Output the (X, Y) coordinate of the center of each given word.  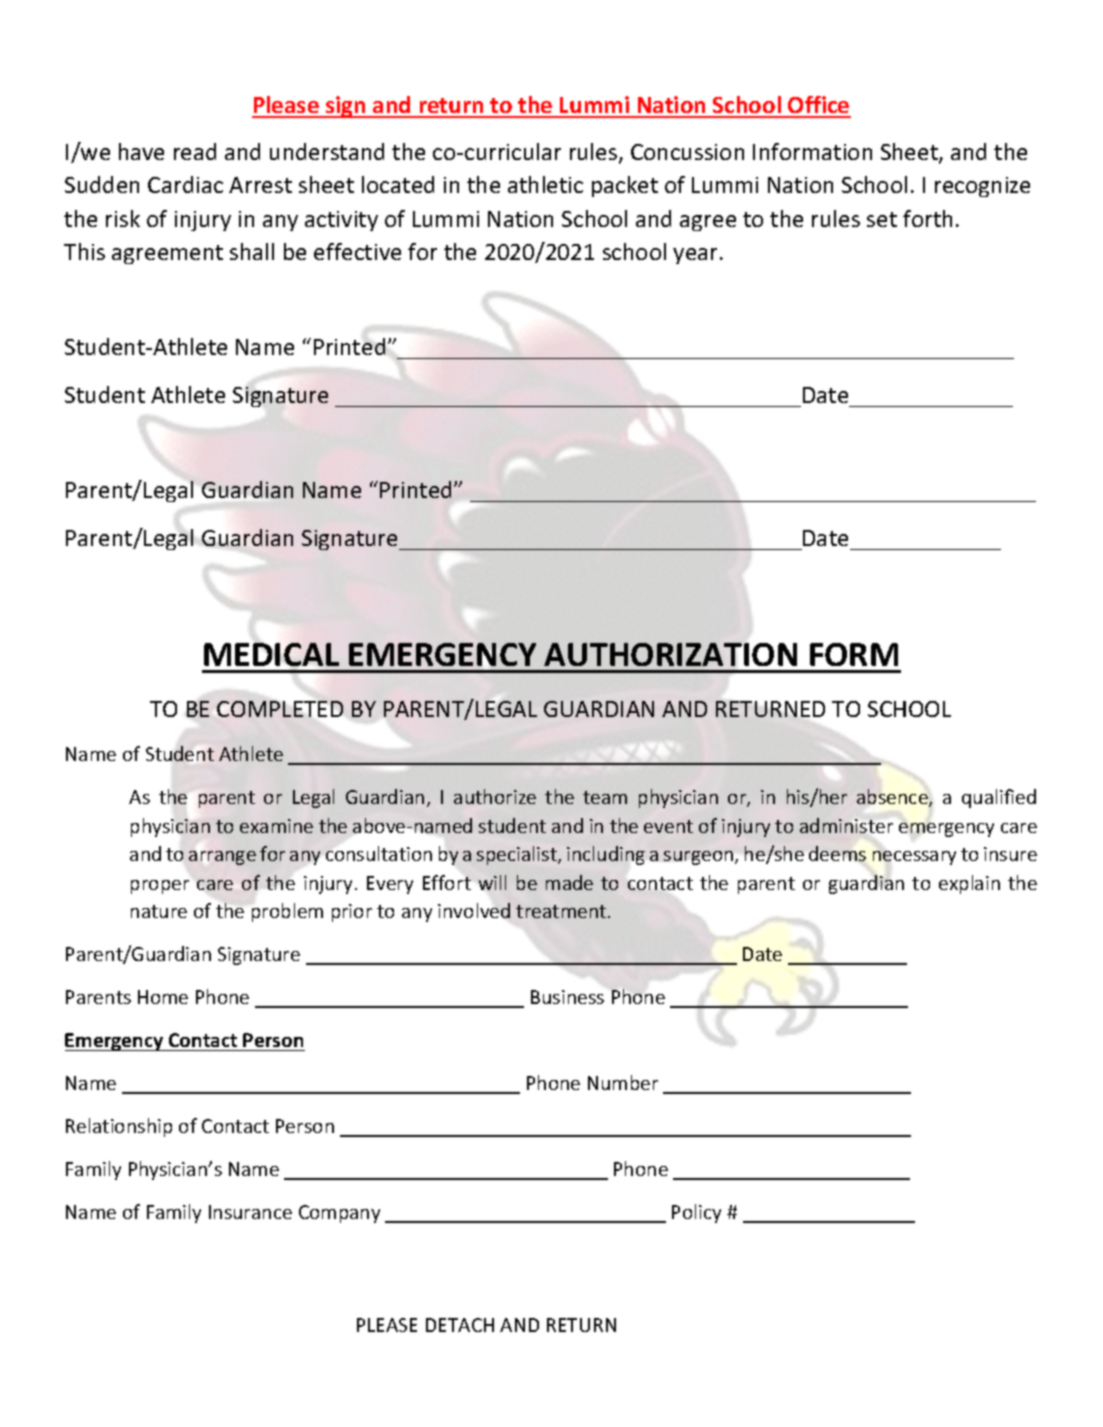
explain (969, 884)
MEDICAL (271, 654)
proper (160, 887)
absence (893, 798)
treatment (562, 911)
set (882, 219)
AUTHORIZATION (670, 654)
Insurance (250, 1212)
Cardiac (185, 184)
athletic (545, 184)
